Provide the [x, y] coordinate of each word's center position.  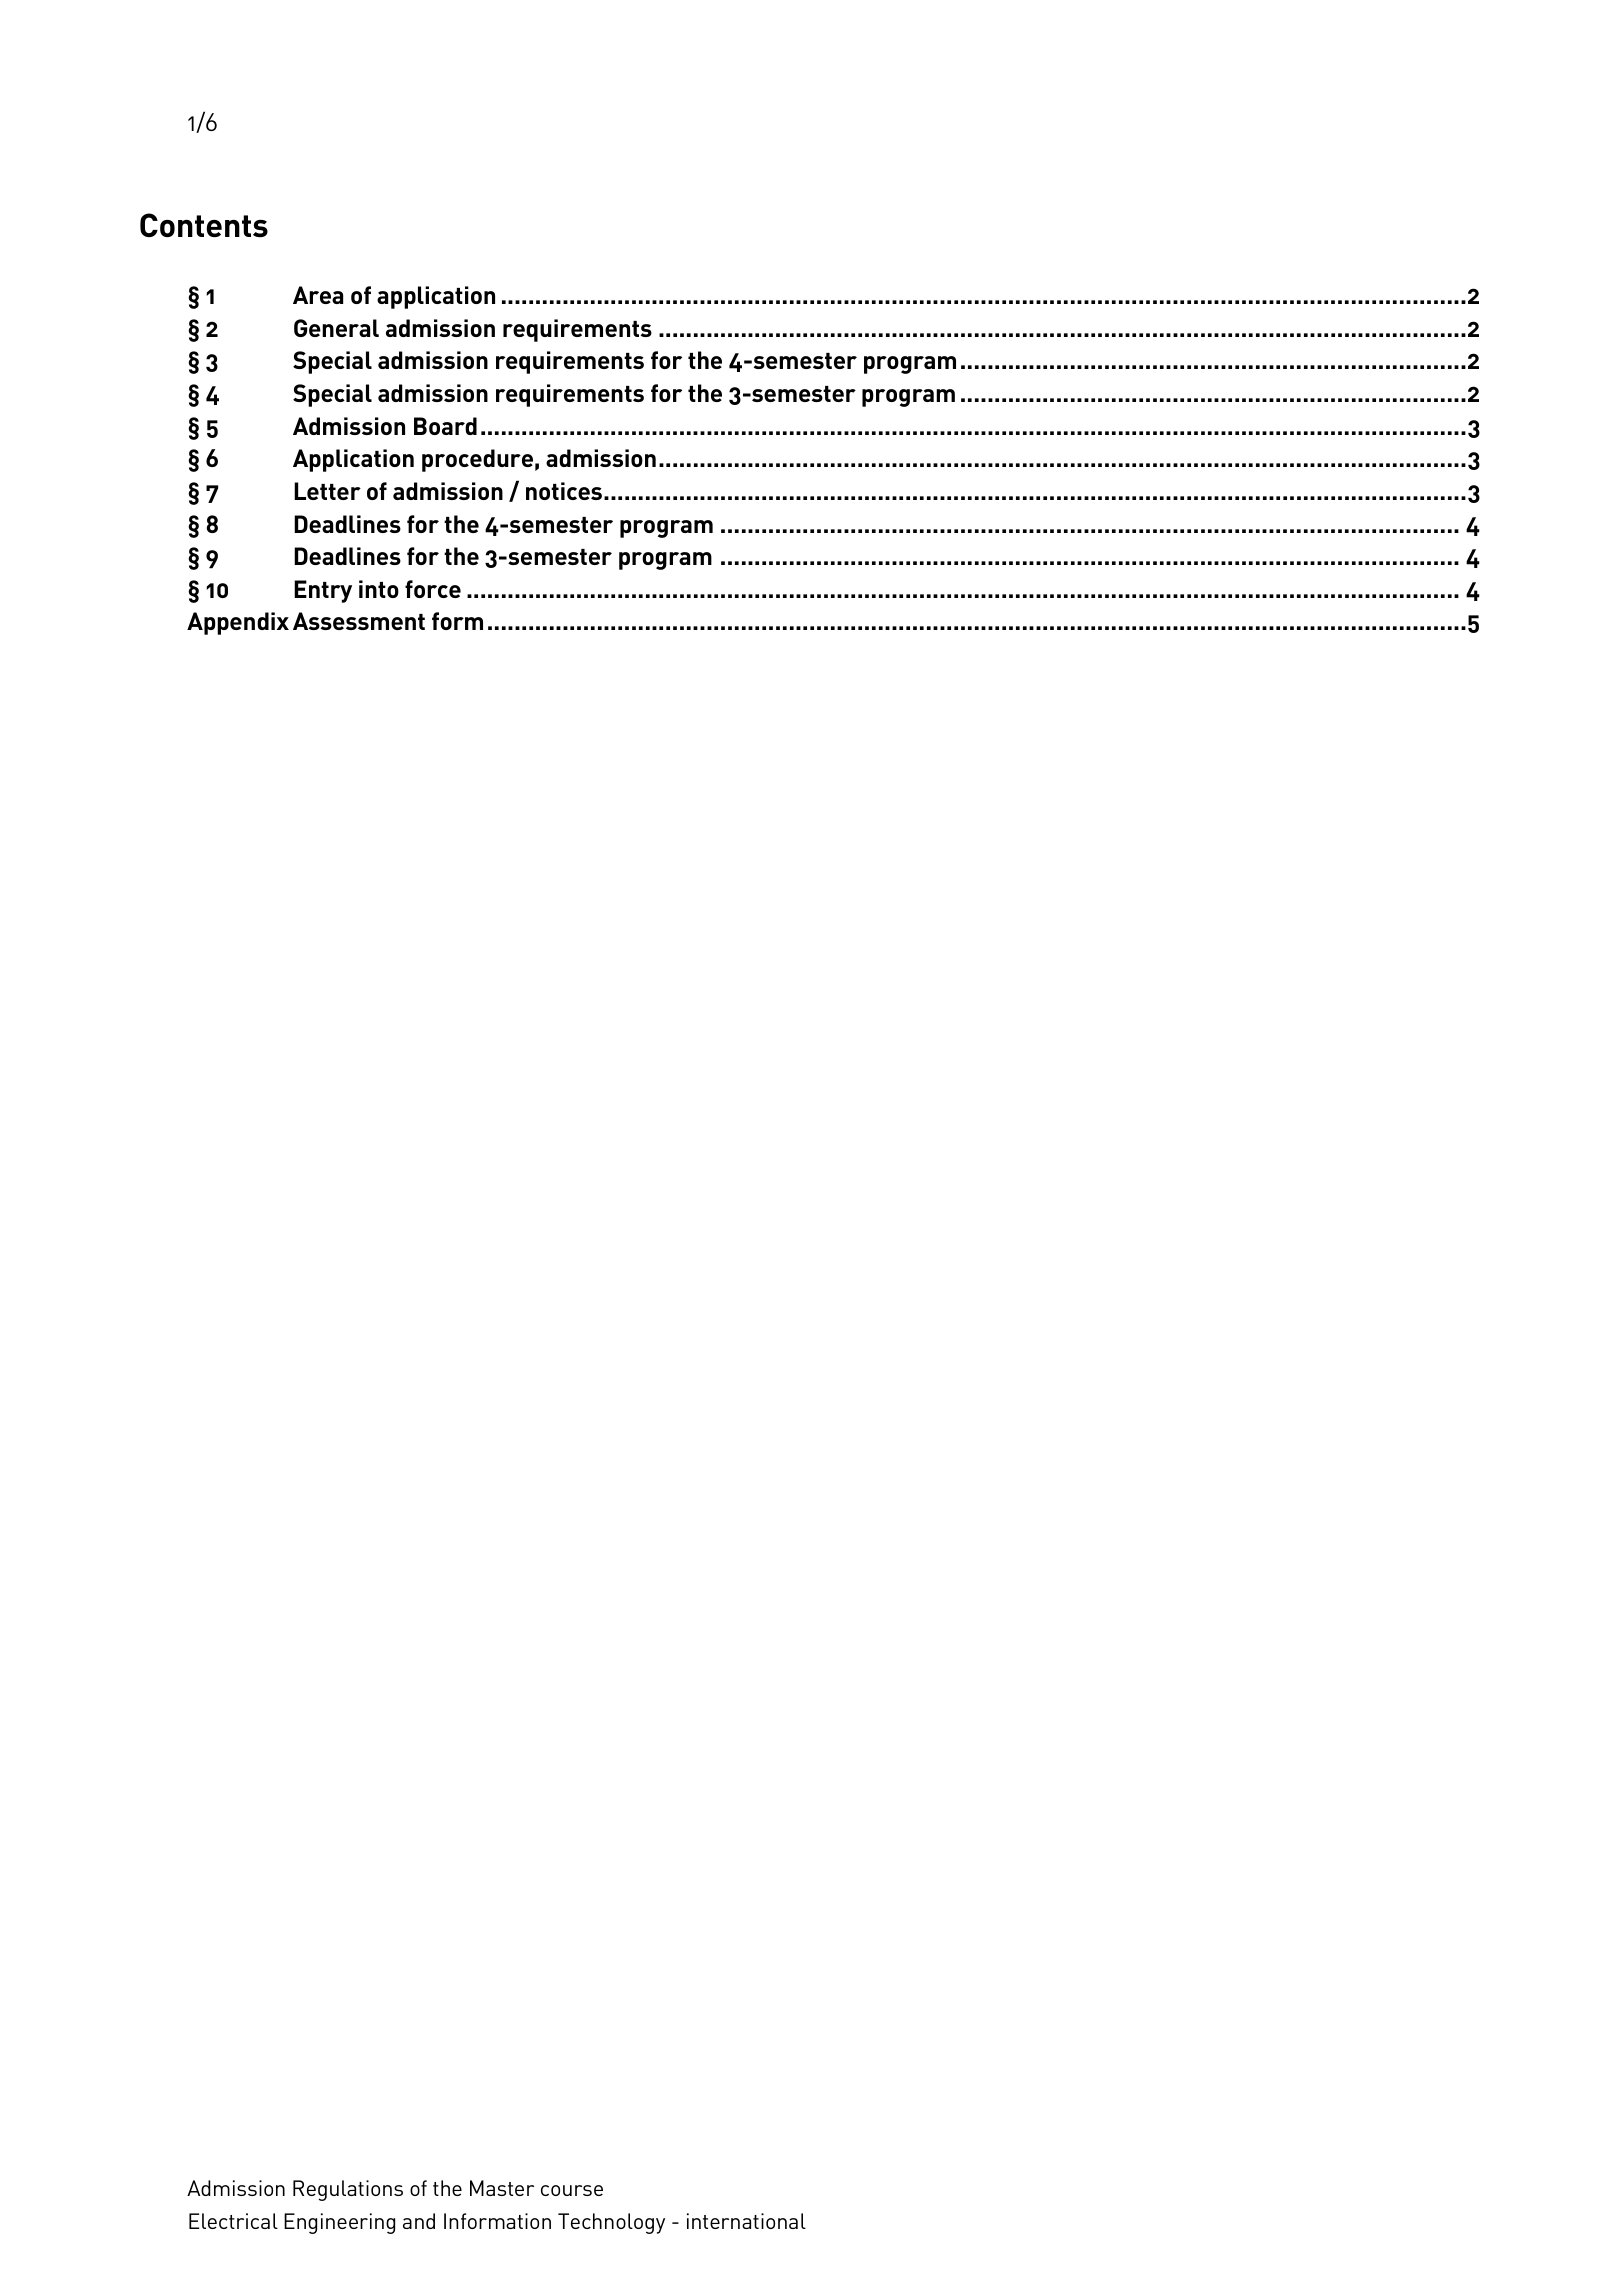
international [746, 2221]
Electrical [233, 2221]
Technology [611, 2223]
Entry [323, 591]
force [433, 589]
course [572, 2190]
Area [318, 295]
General [336, 328]
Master [502, 2188]
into [379, 589]
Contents [204, 225]
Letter [327, 491]
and [419, 2221]
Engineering [339, 2223]
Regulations [348, 2190]
